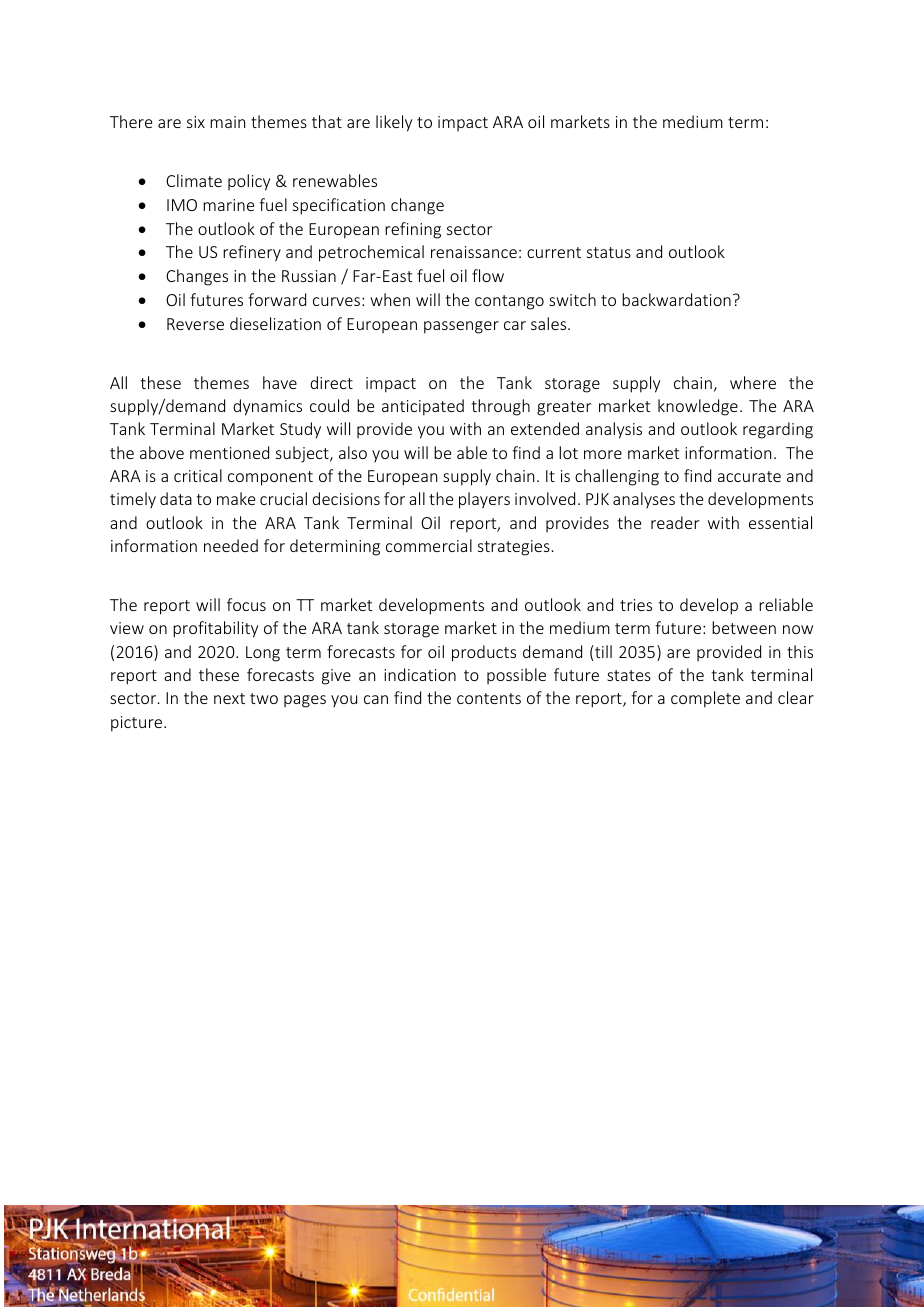 The width and height of the image is (924, 1308). What do you see at coordinates (609, 252) in the image?
I see `status` at bounding box center [609, 252].
